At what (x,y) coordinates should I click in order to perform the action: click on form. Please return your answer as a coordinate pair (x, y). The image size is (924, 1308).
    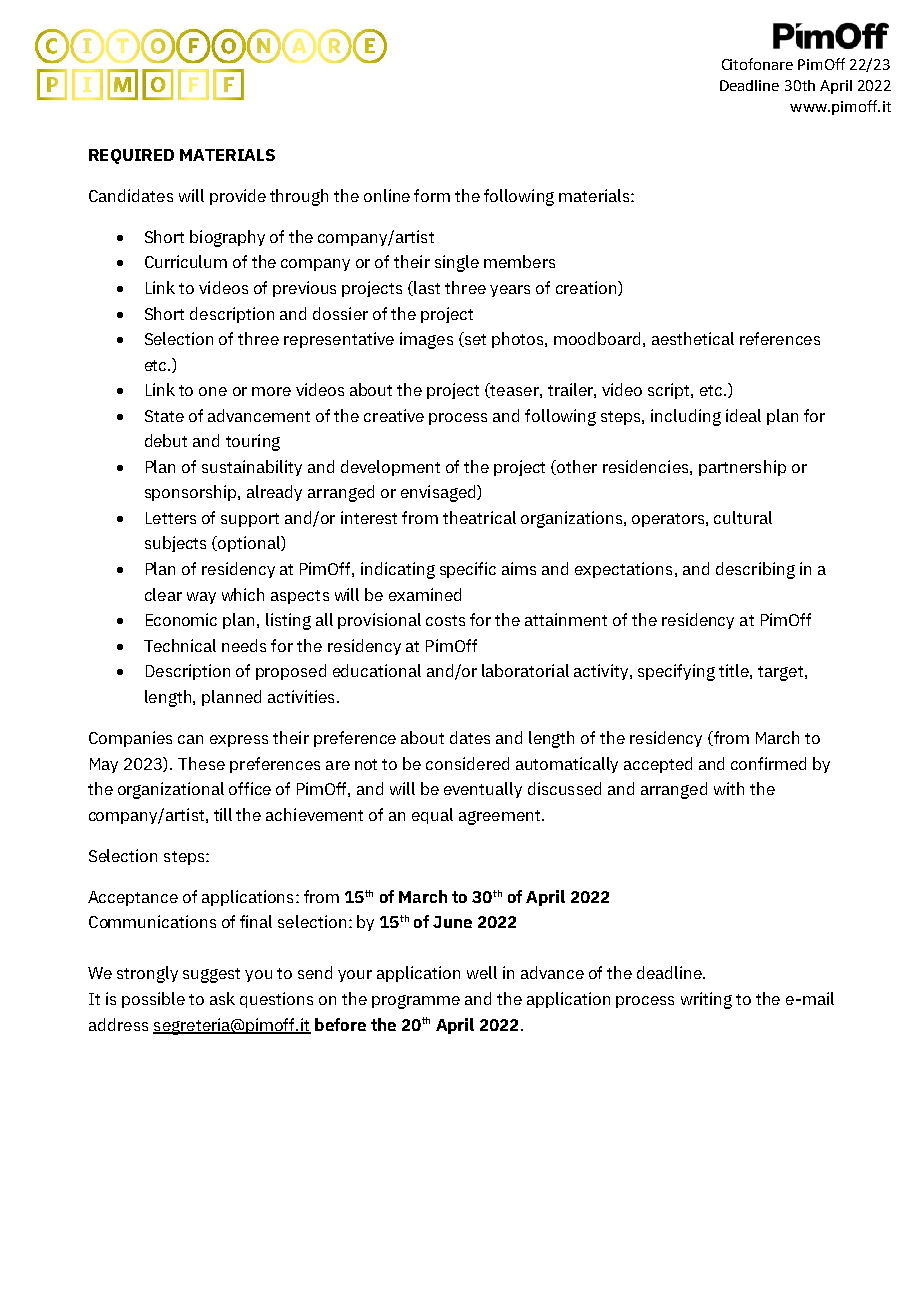
    Looking at the image, I should click on (432, 195).
